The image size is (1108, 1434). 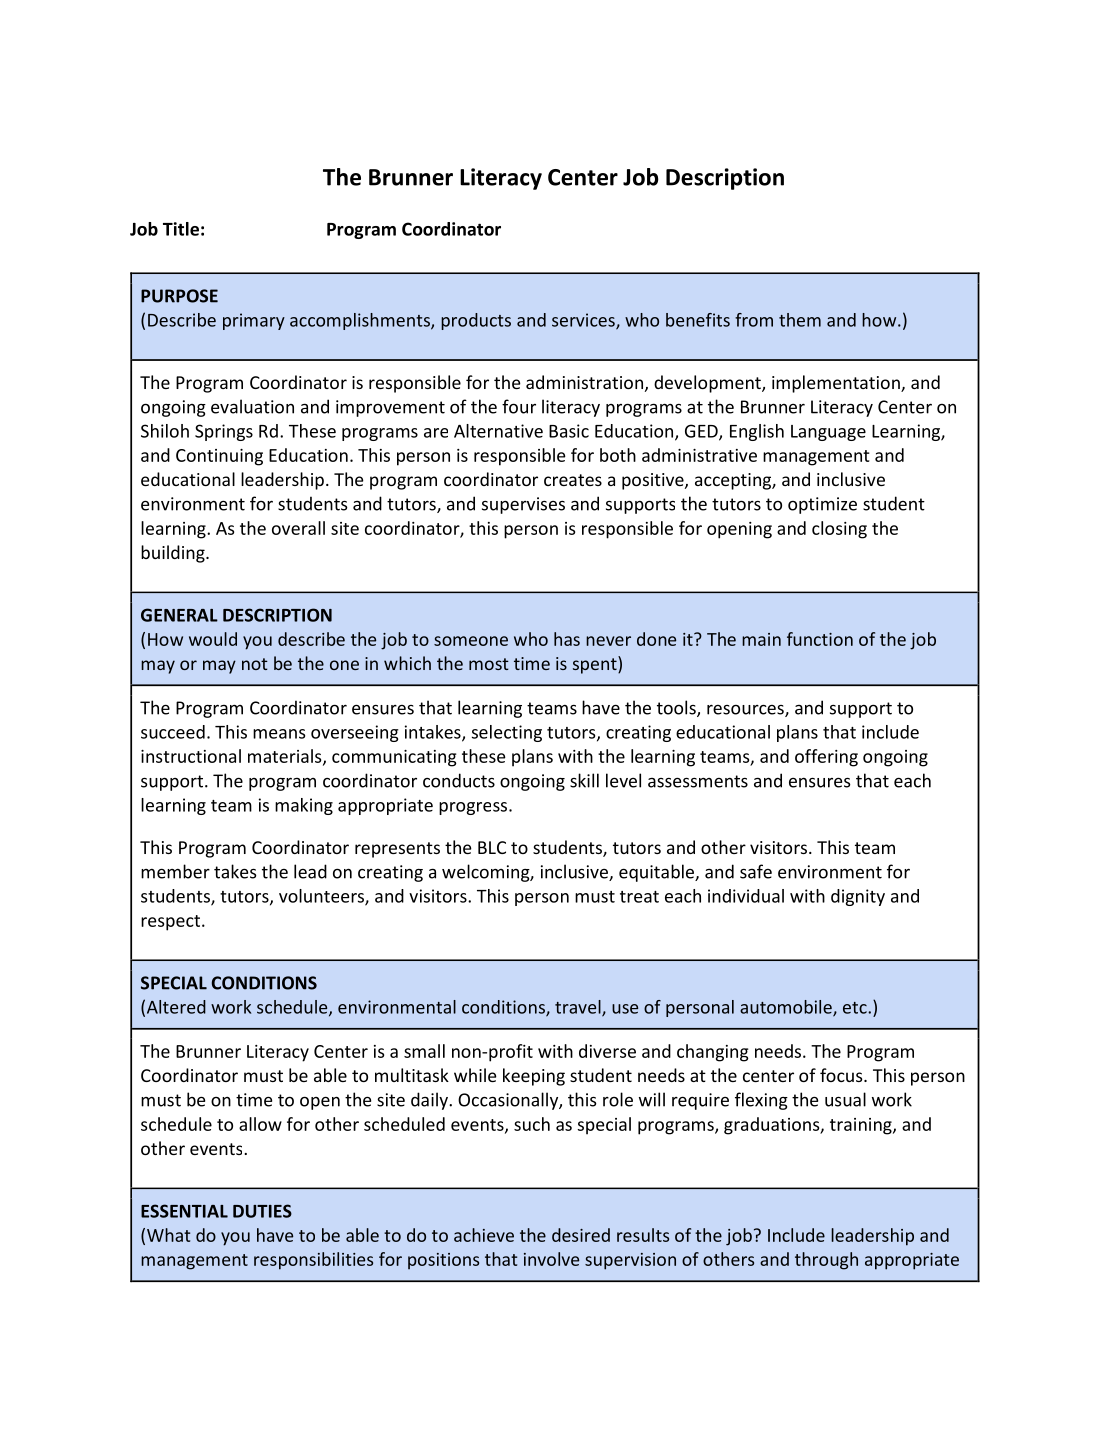 What do you see at coordinates (746, 896) in the page?
I see `individual` at bounding box center [746, 896].
